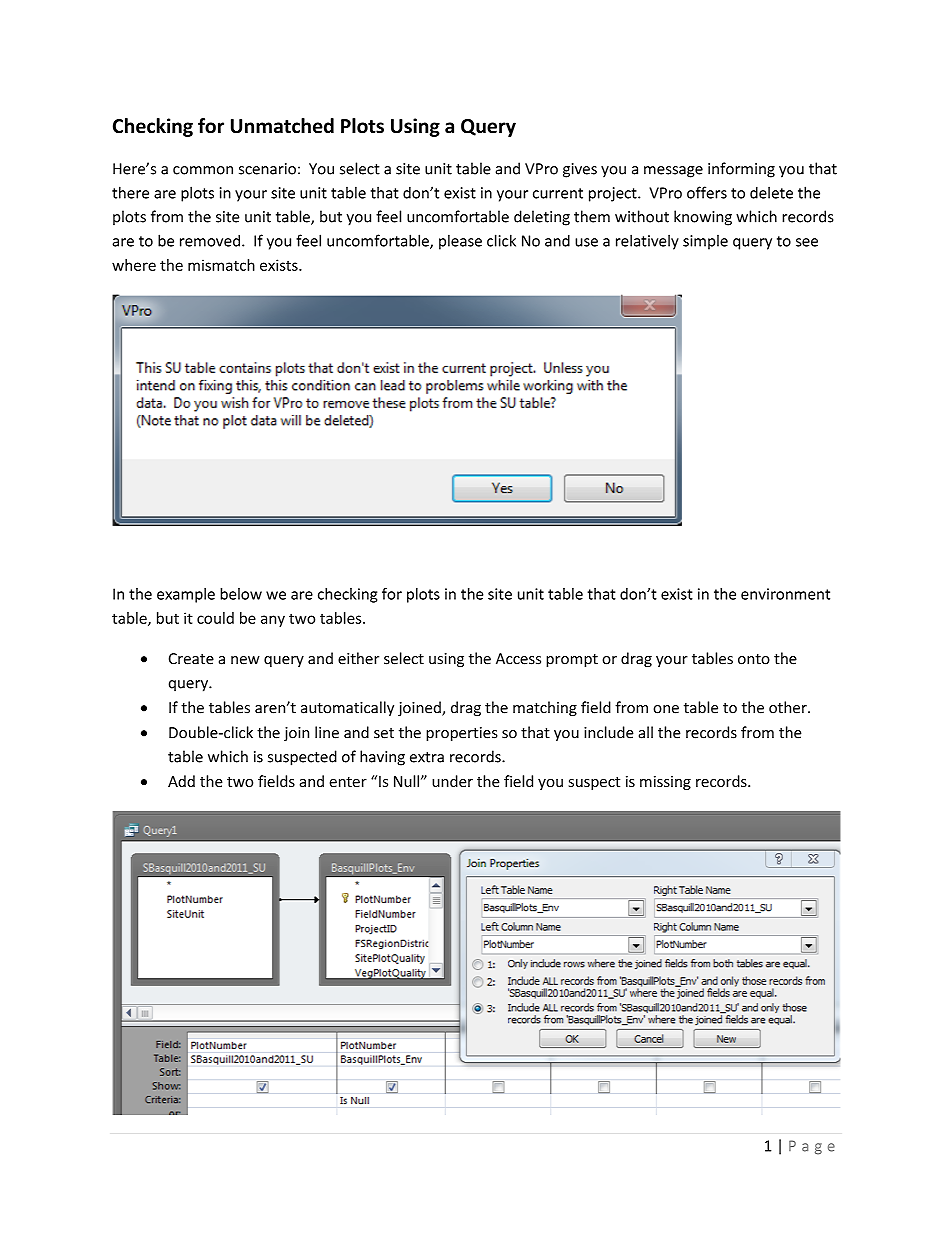 The width and height of the image is (952, 1233). I want to click on enter, so click(348, 782).
